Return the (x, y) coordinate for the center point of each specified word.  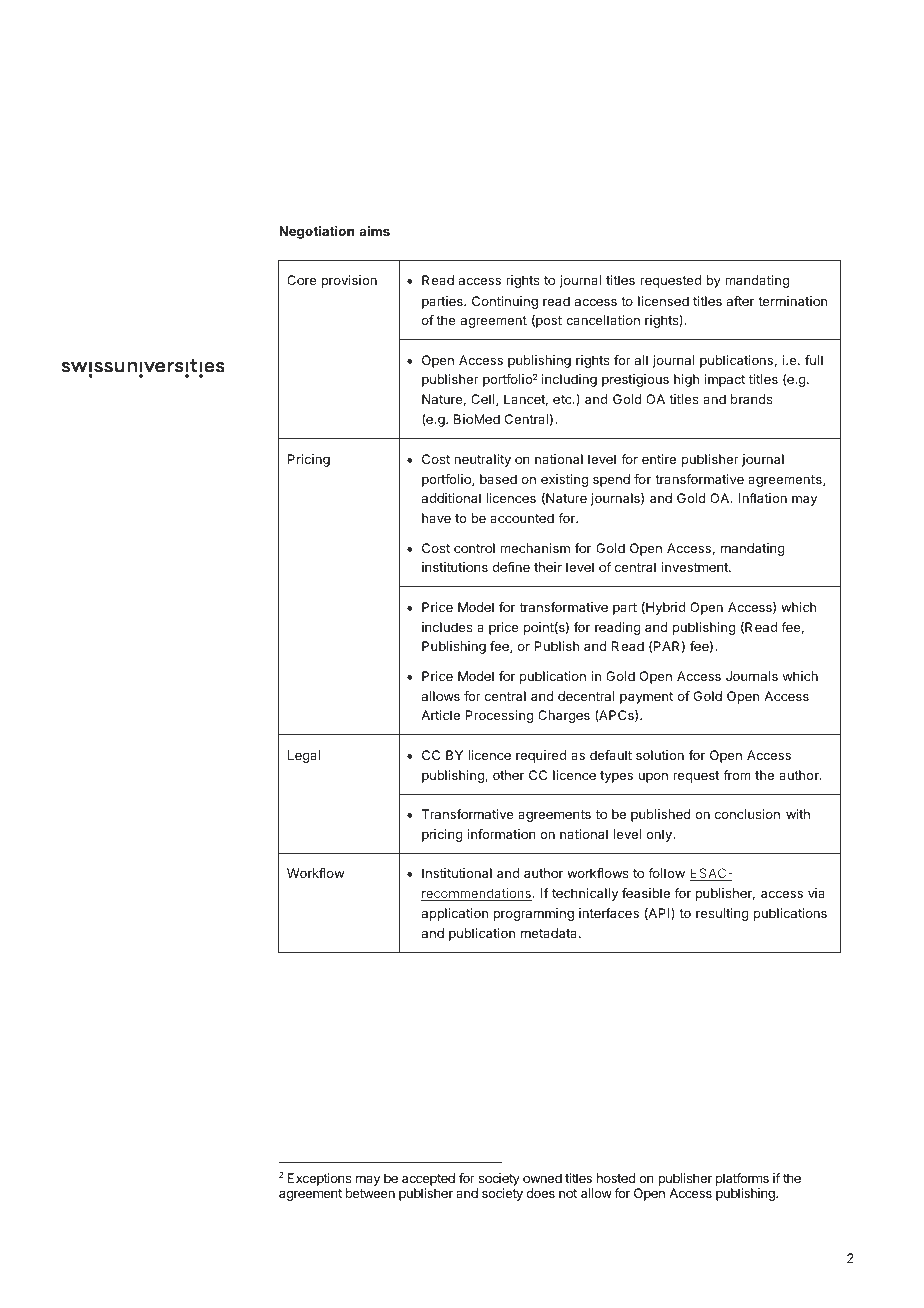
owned (542, 1178)
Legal (304, 756)
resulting (722, 914)
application (455, 914)
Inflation (763, 498)
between (370, 1193)
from (737, 775)
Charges (564, 716)
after (740, 301)
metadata (550, 933)
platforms (742, 1179)
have (436, 518)
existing (564, 480)
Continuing (505, 302)
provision (349, 281)
